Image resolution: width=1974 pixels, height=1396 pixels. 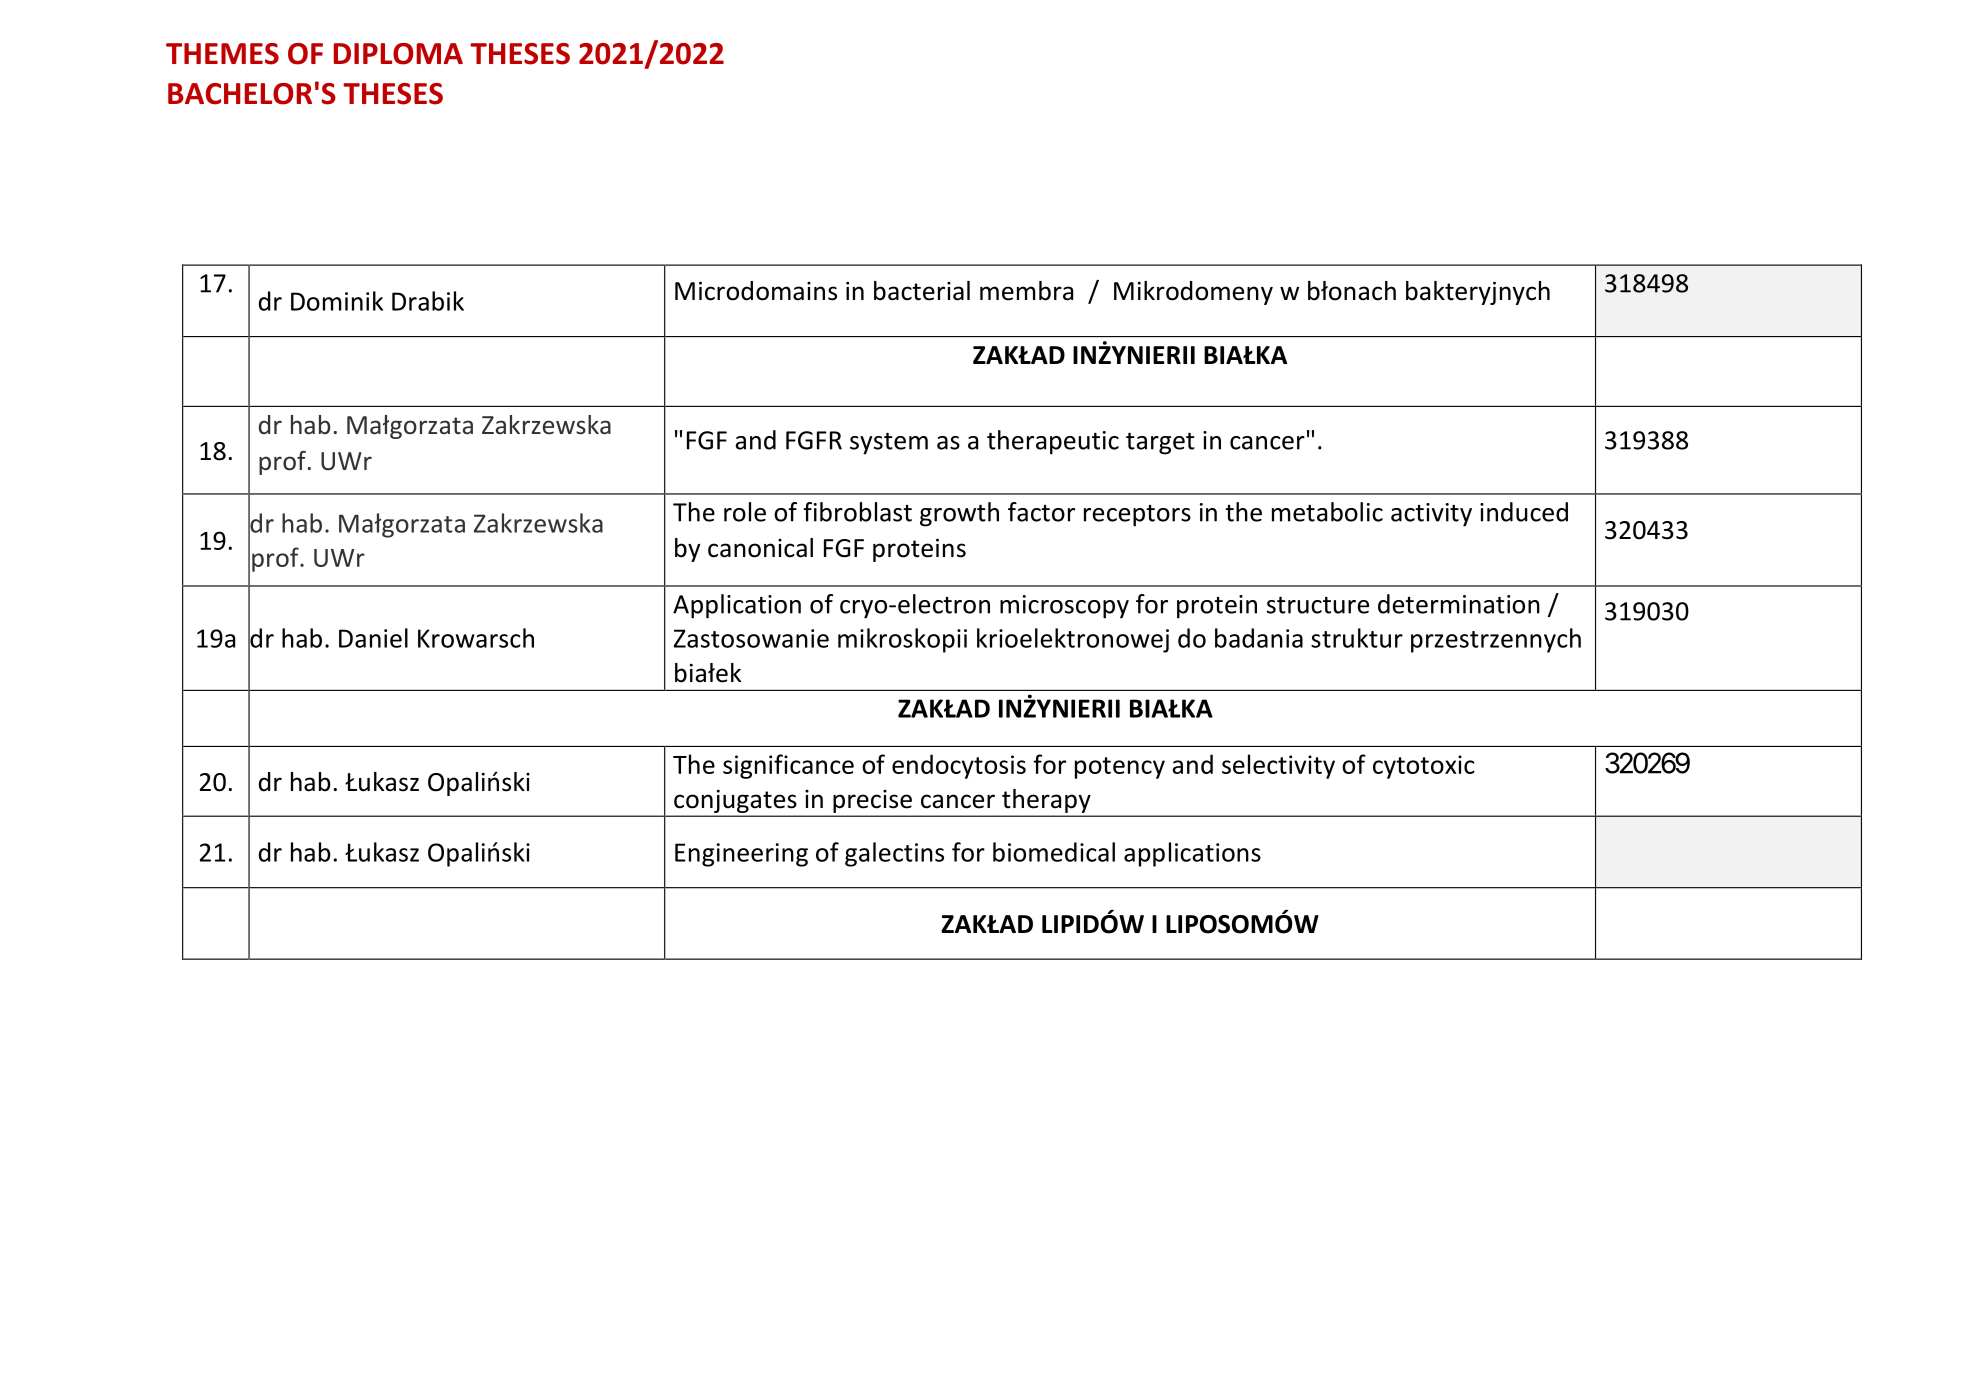 I want to click on Daniel, so click(x=373, y=638).
